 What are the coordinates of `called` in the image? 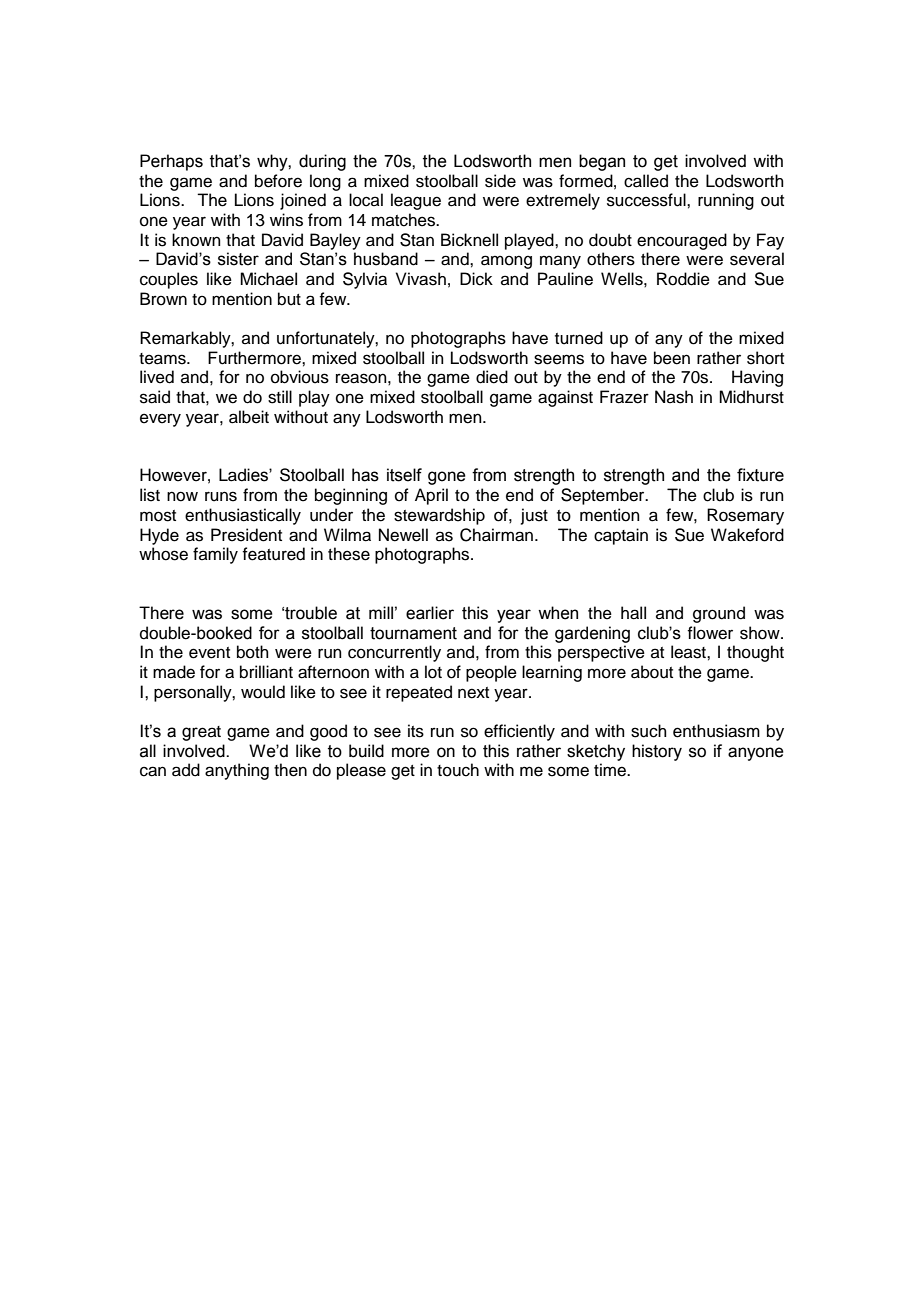 It's located at (646, 181).
